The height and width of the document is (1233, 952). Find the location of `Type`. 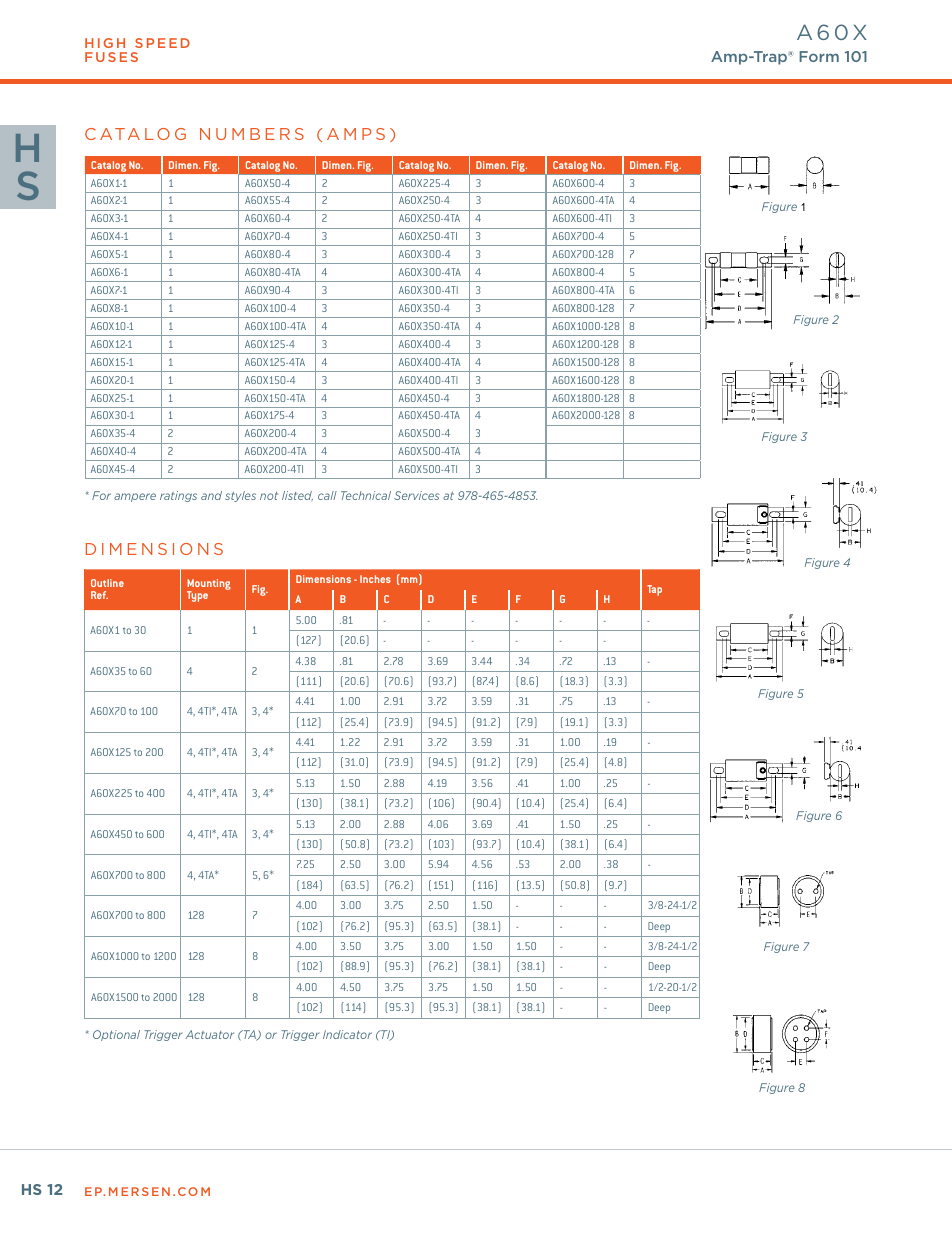

Type is located at coordinates (197, 596).
